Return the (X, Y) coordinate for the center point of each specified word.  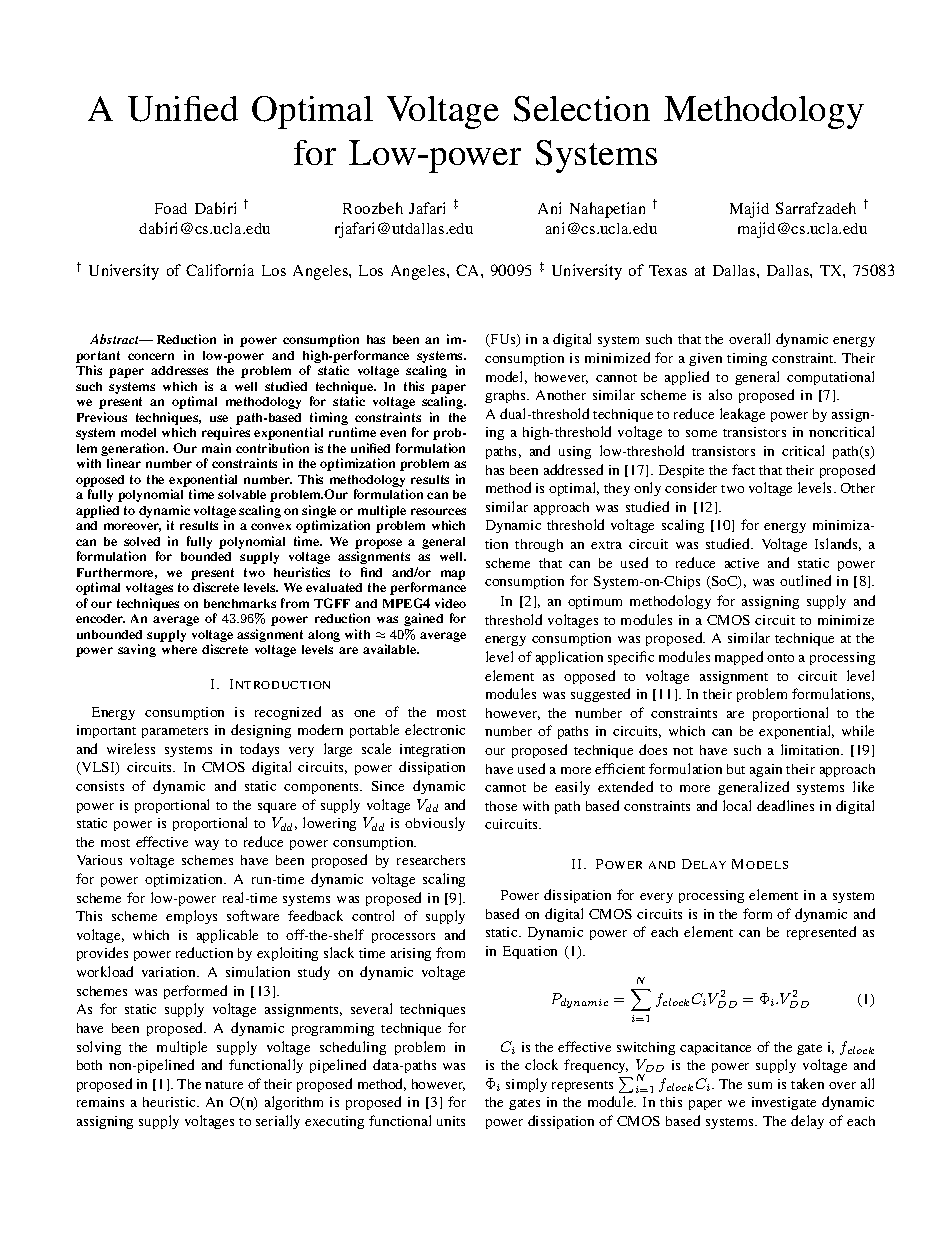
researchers (431, 860)
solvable (242, 494)
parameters (175, 732)
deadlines (785, 805)
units (451, 1121)
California (220, 270)
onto (780, 658)
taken (807, 1083)
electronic (435, 729)
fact (743, 469)
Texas (668, 270)
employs (191, 917)
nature (224, 1085)
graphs (506, 396)
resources (438, 511)
